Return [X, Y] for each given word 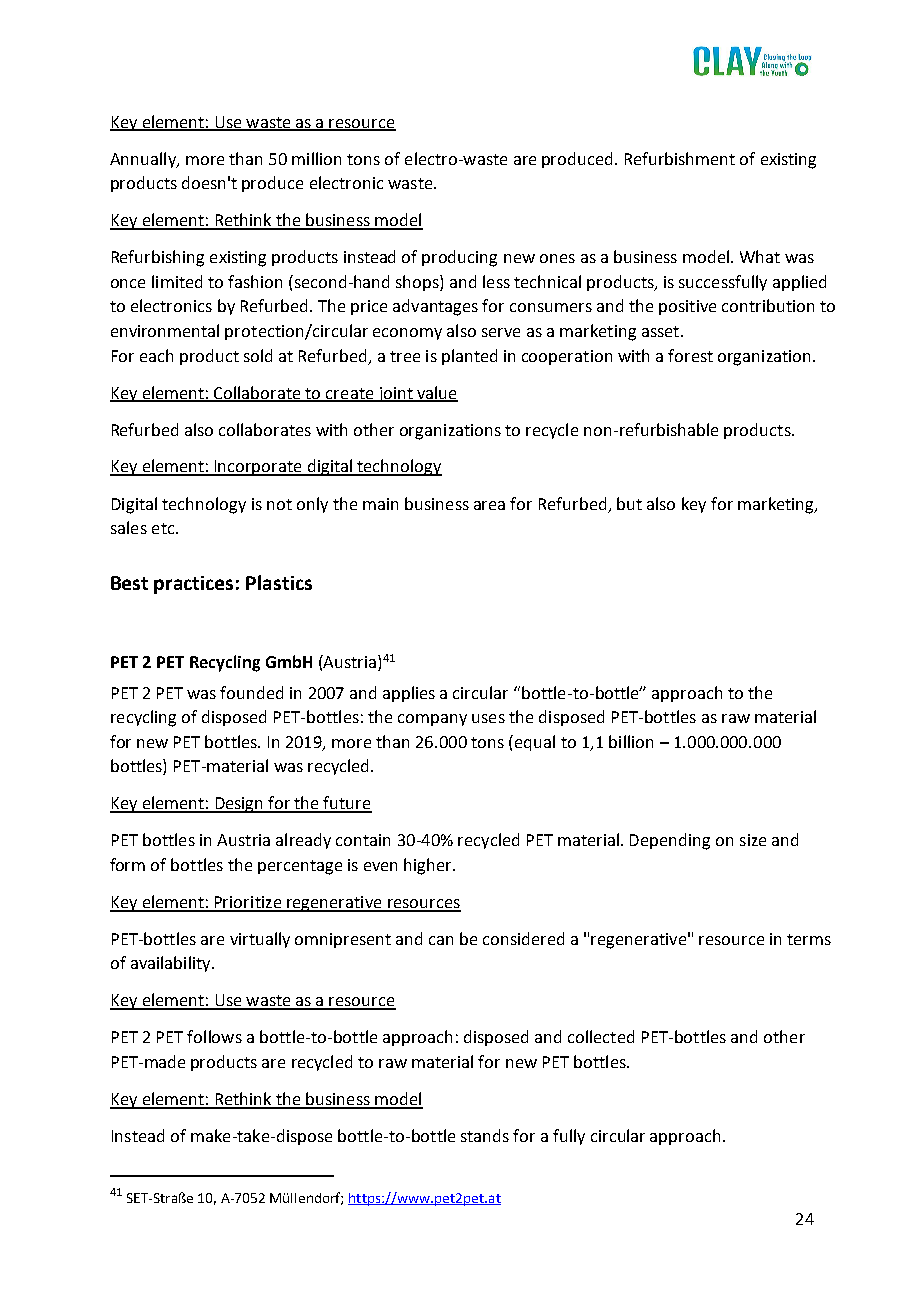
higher [429, 866]
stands [485, 1135]
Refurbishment [680, 158]
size [753, 840]
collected [601, 1036]
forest [690, 355]
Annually [144, 160]
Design [239, 805]
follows [214, 1036]
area [489, 505]
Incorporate [258, 468]
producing [459, 258]
